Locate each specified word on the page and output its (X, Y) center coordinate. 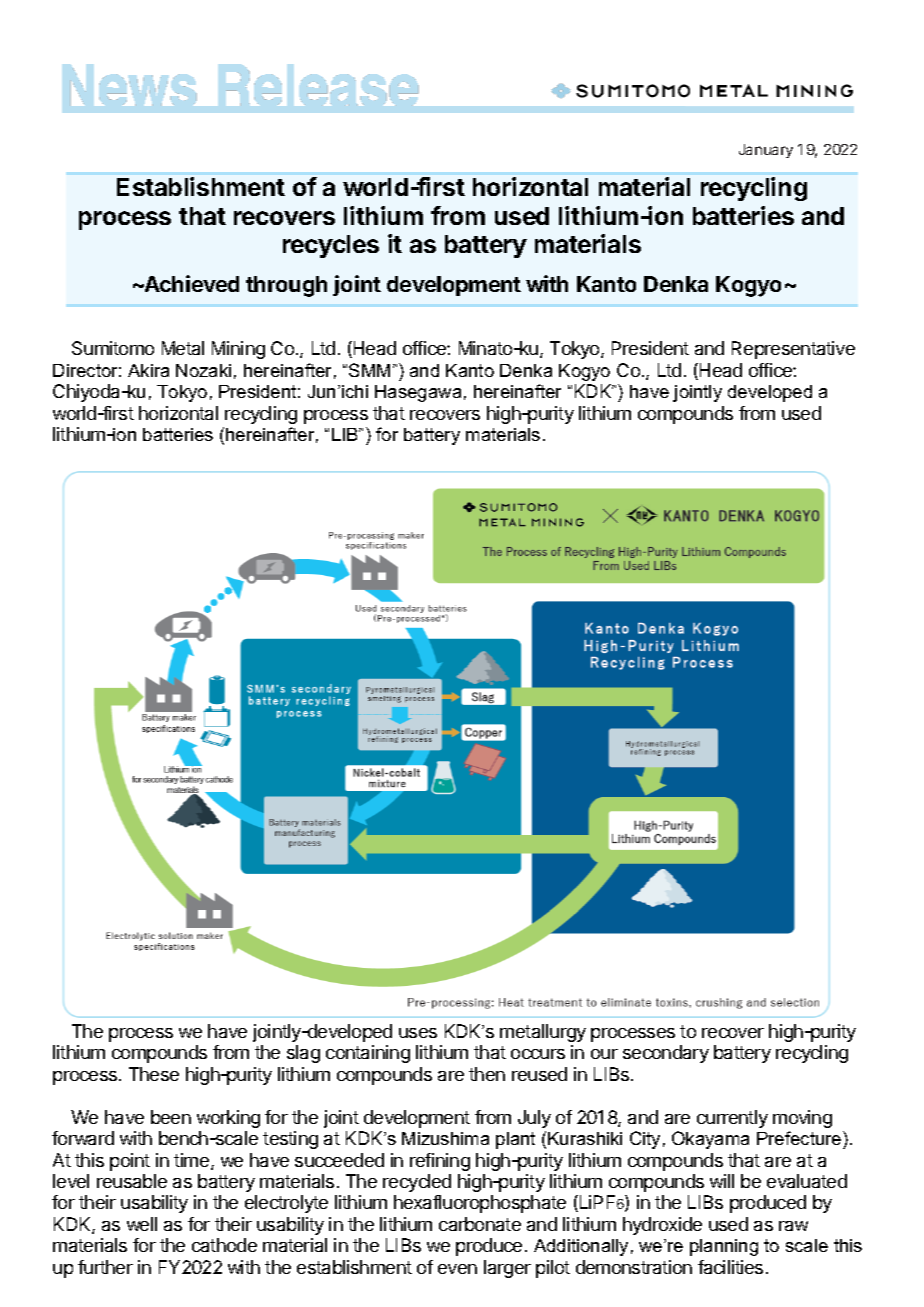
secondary (666, 1054)
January (766, 151)
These (154, 1074)
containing (368, 1054)
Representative (793, 350)
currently (732, 1119)
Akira (148, 370)
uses (418, 1033)
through (286, 286)
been (171, 1117)
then (487, 1074)
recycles (331, 246)
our (604, 1054)
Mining (238, 350)
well (142, 1224)
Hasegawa (418, 393)
